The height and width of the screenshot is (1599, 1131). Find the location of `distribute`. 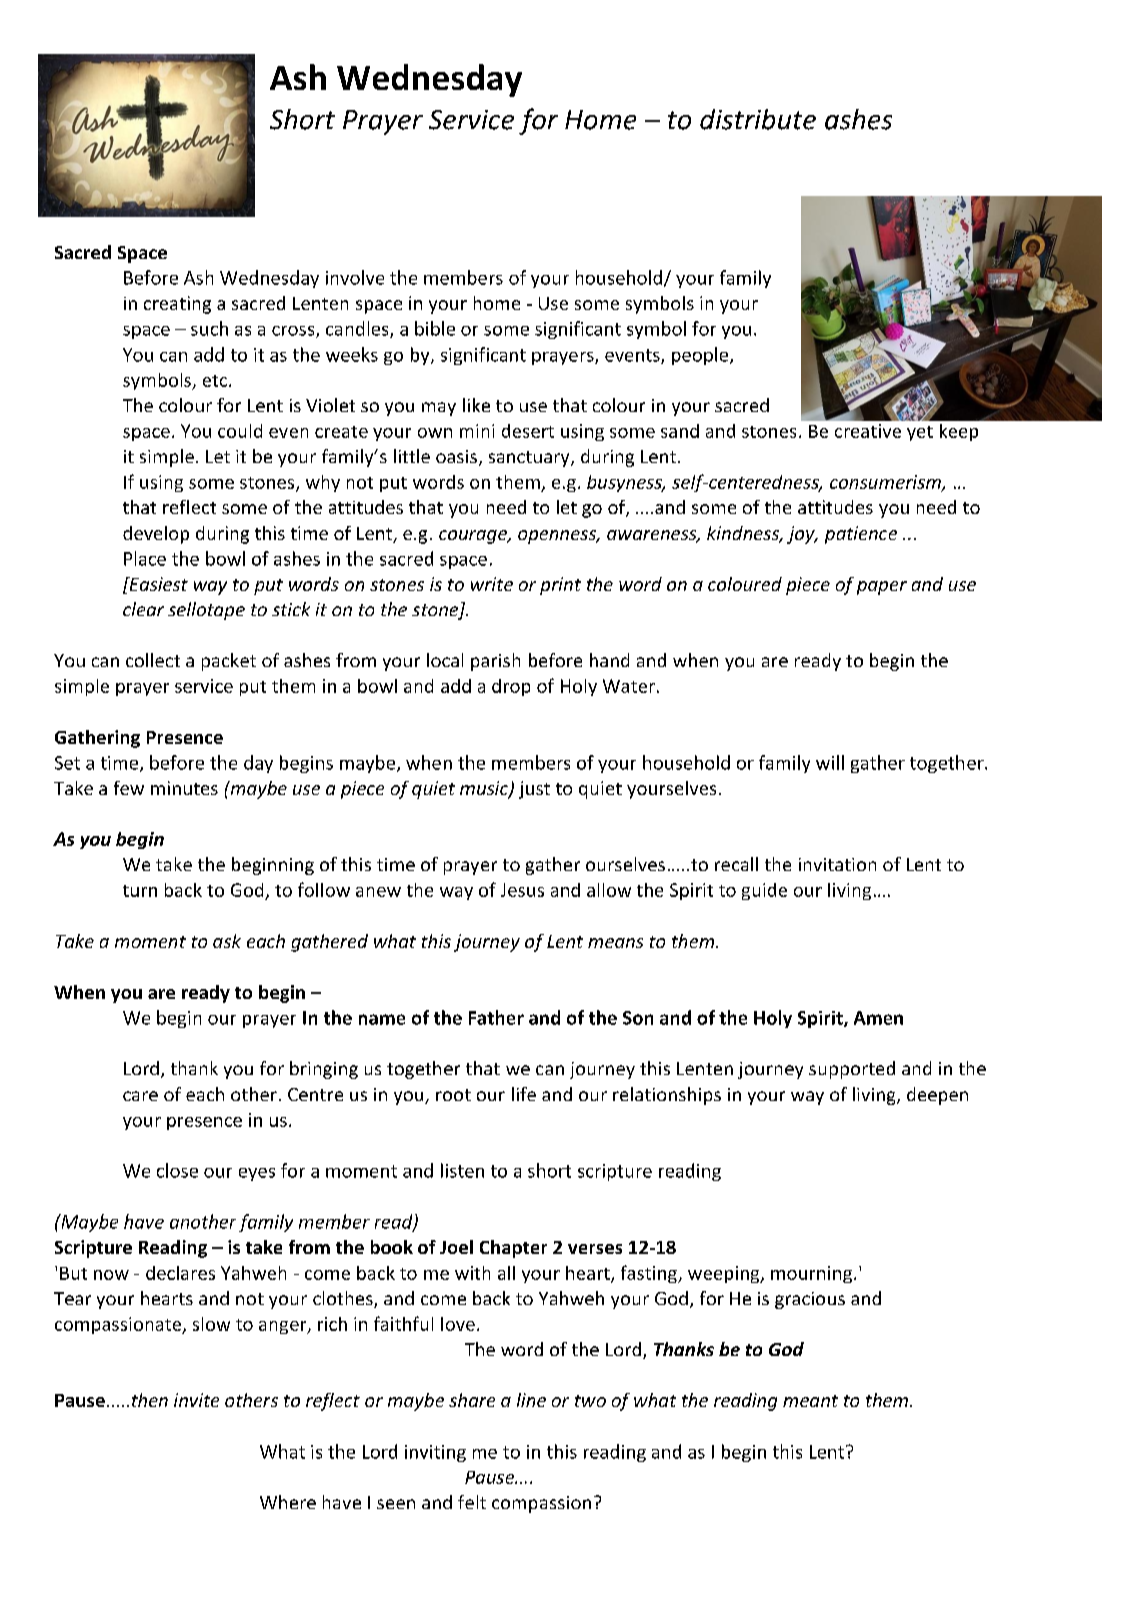

distribute is located at coordinates (758, 119).
